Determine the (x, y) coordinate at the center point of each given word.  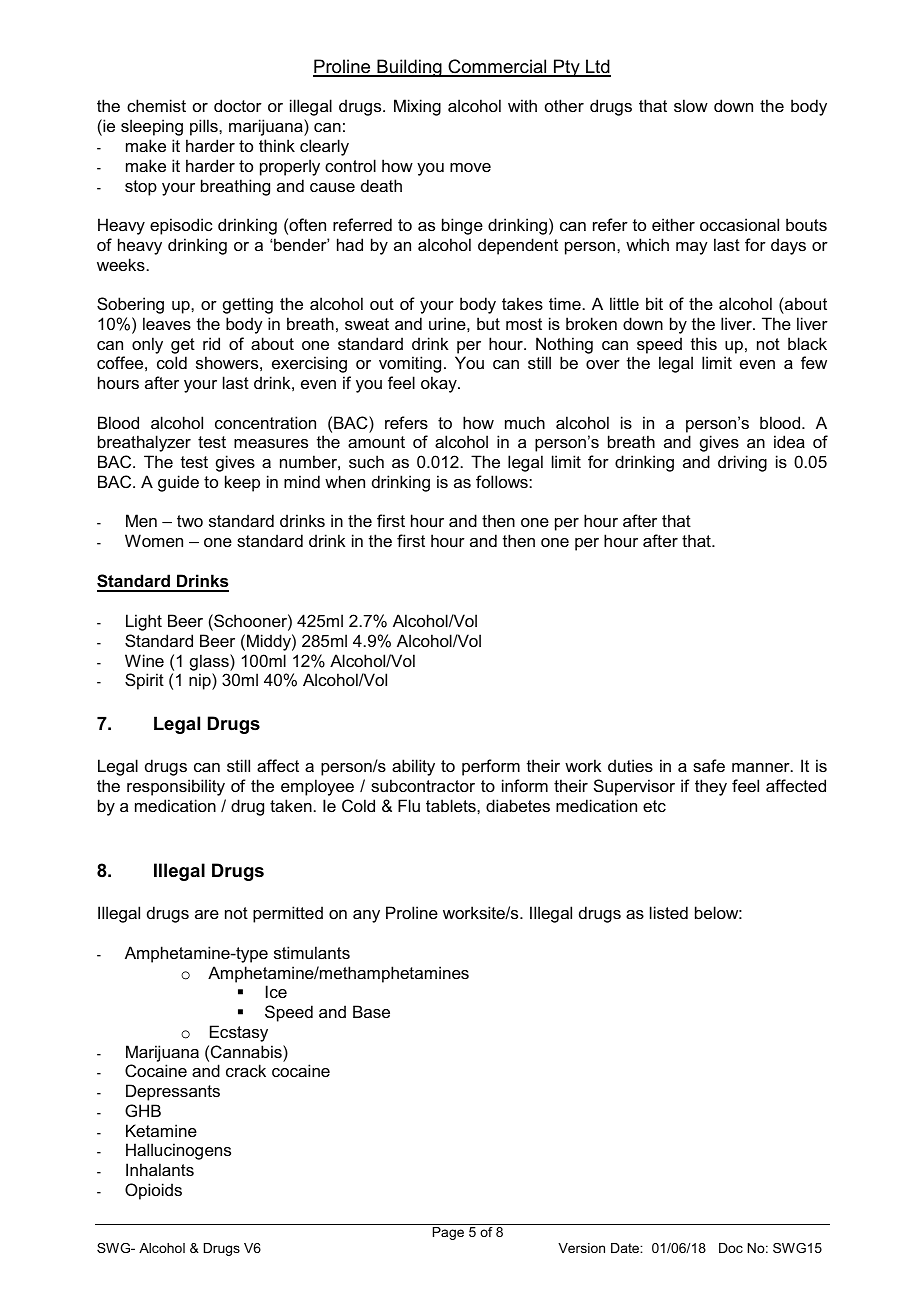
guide (178, 483)
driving (742, 463)
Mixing (417, 107)
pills (205, 127)
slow (691, 105)
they (711, 787)
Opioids (153, 1191)
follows (503, 481)
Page (448, 1233)
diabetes (518, 805)
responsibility (176, 787)
